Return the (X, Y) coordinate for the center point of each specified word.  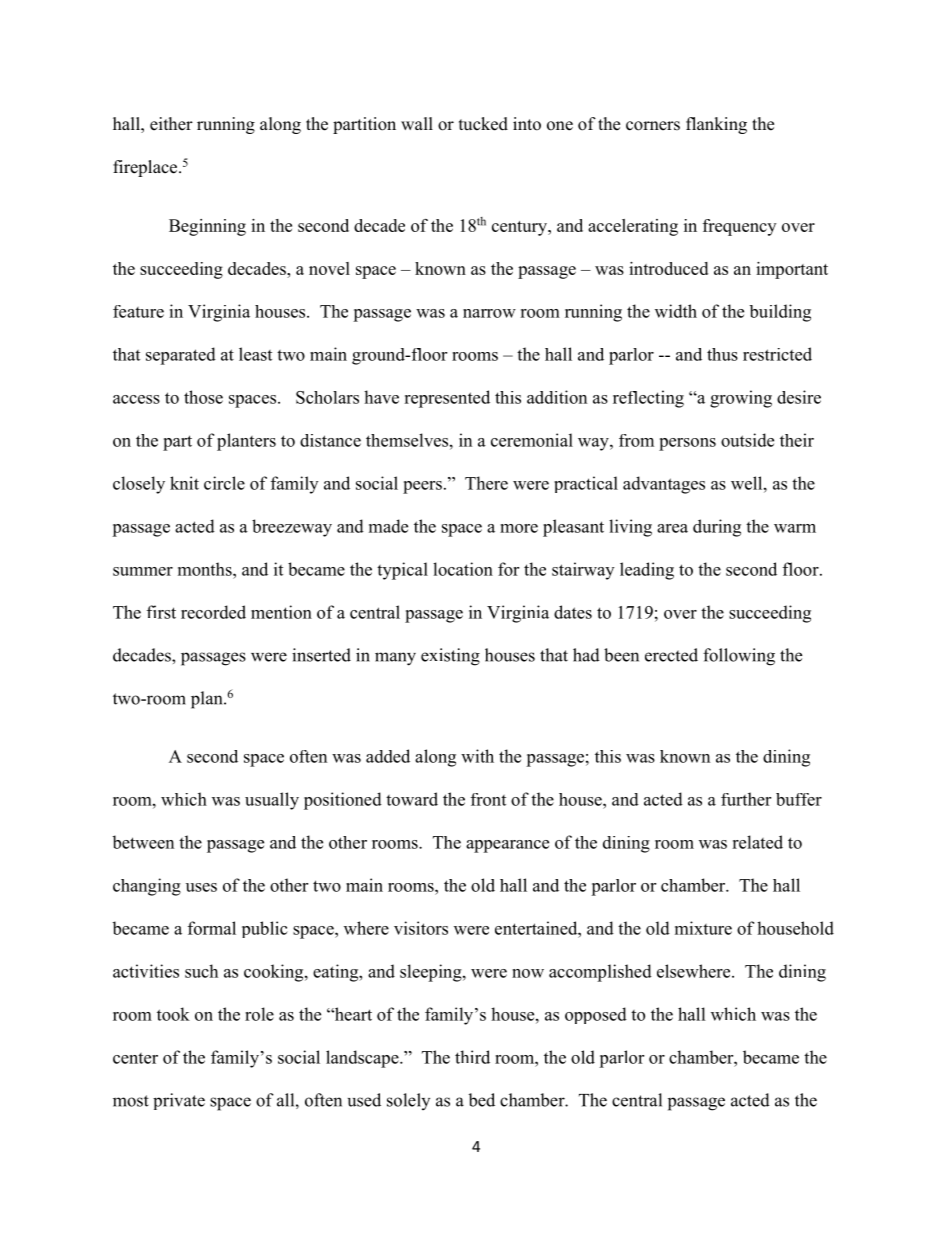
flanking (716, 125)
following (739, 657)
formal (212, 928)
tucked (483, 124)
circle (224, 483)
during (717, 528)
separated (181, 356)
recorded (213, 612)
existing (450, 657)
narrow (489, 313)
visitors (421, 928)
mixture (703, 928)
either (171, 124)
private (179, 1101)
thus (722, 354)
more (519, 528)
